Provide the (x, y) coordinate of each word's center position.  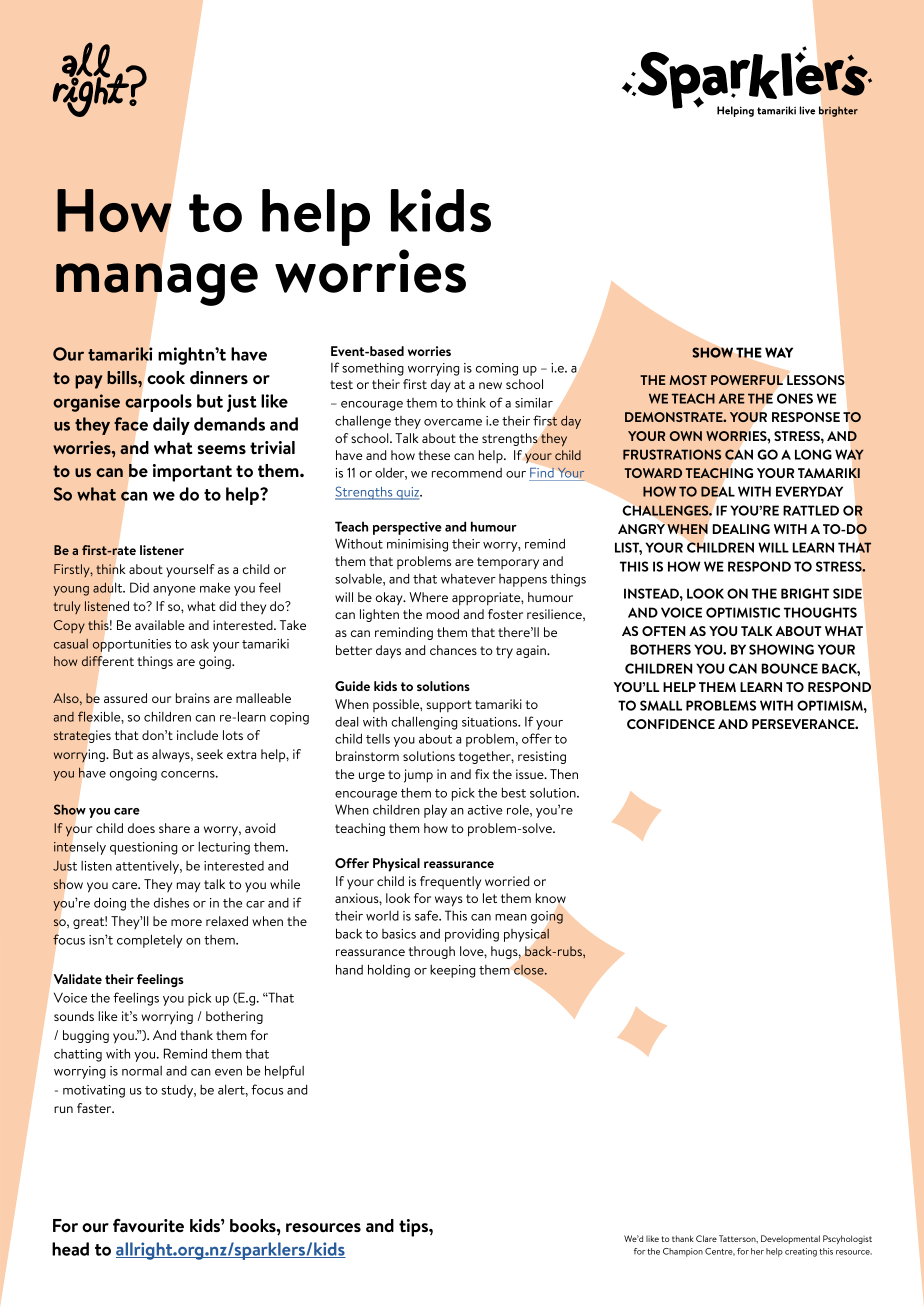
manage (157, 284)
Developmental (790, 1239)
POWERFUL (747, 380)
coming (497, 369)
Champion (683, 1252)
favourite (148, 1225)
